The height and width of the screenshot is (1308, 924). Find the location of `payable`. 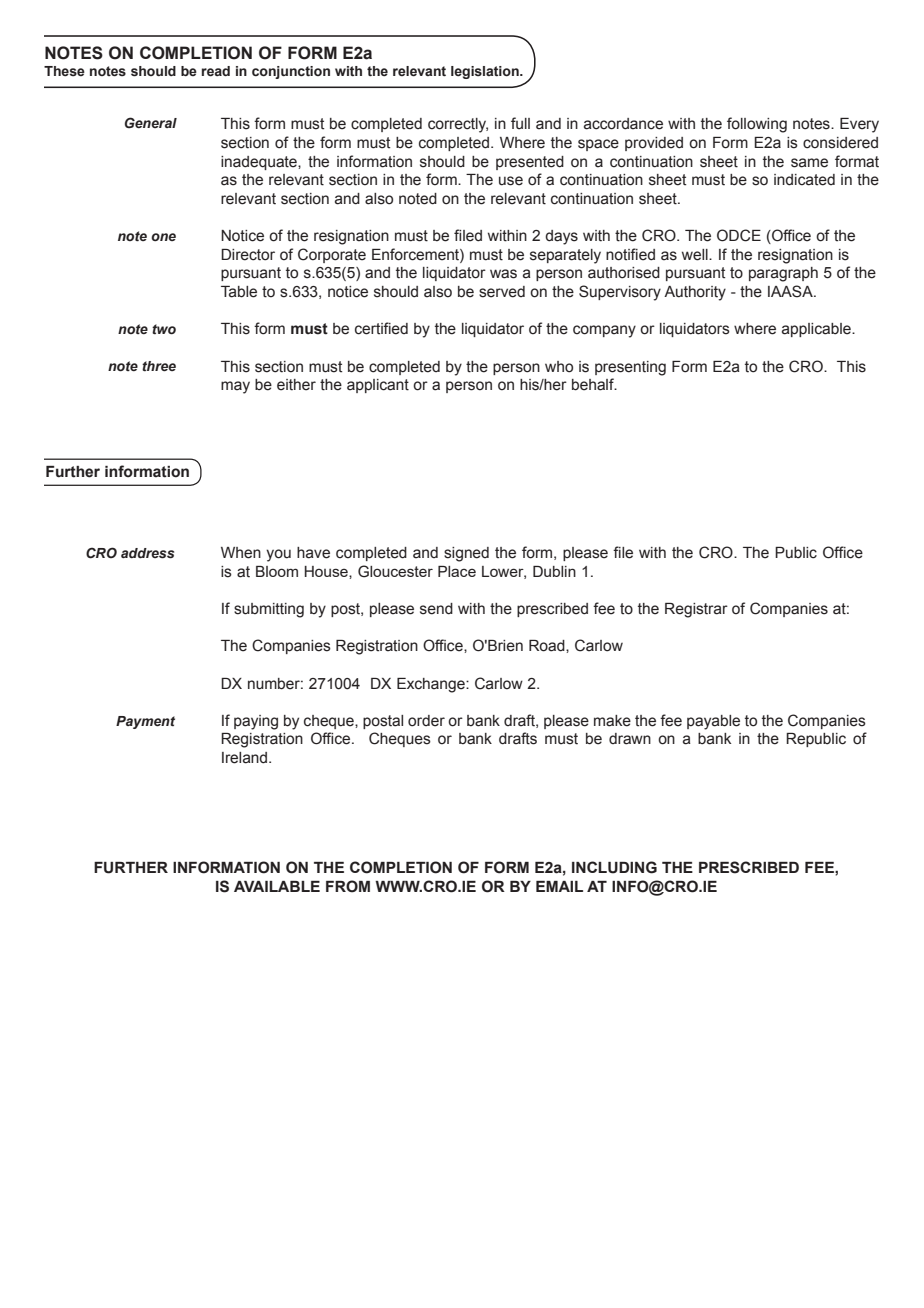

payable is located at coordinates (713, 722).
